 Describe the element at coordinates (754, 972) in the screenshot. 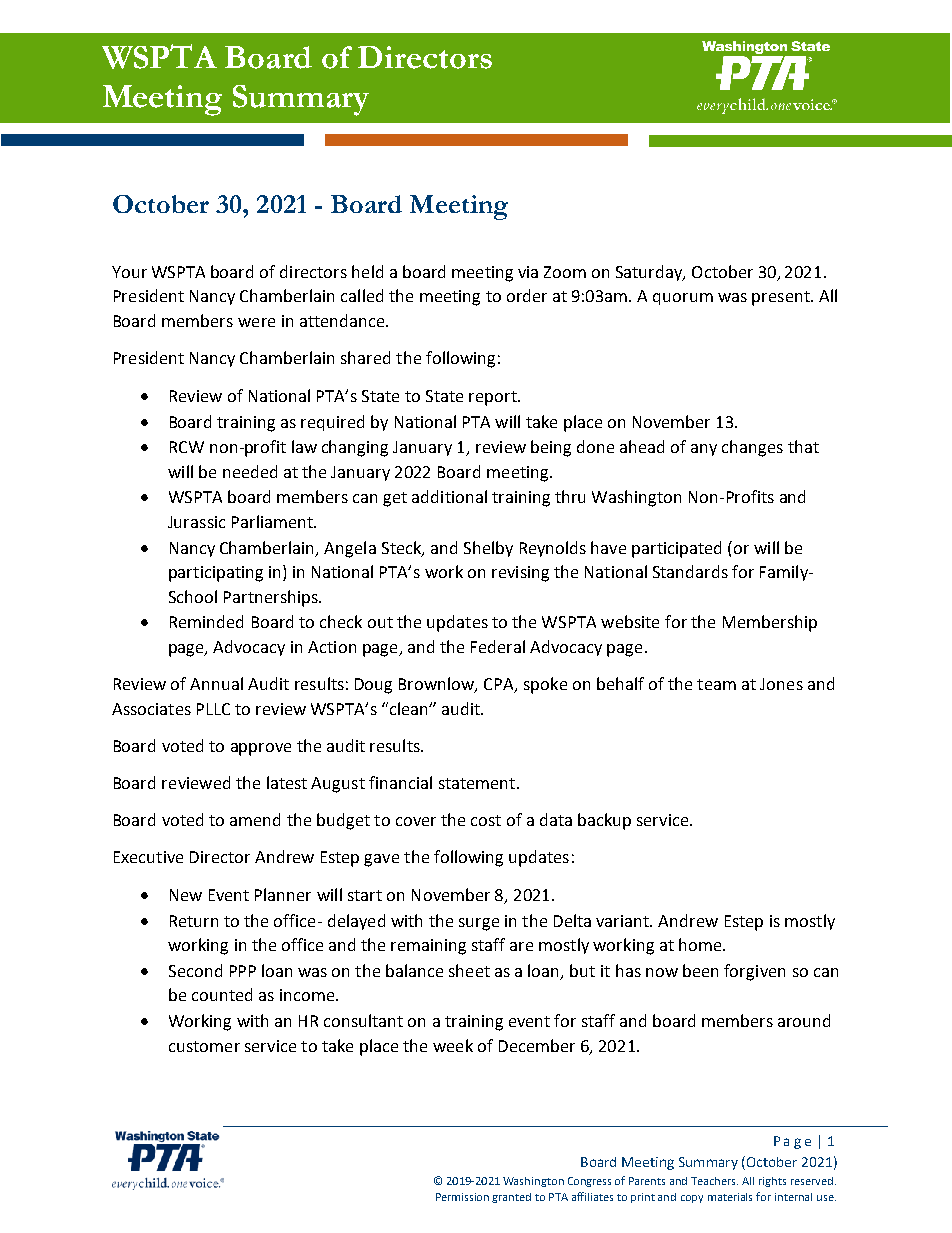

I see `forgiven` at that location.
